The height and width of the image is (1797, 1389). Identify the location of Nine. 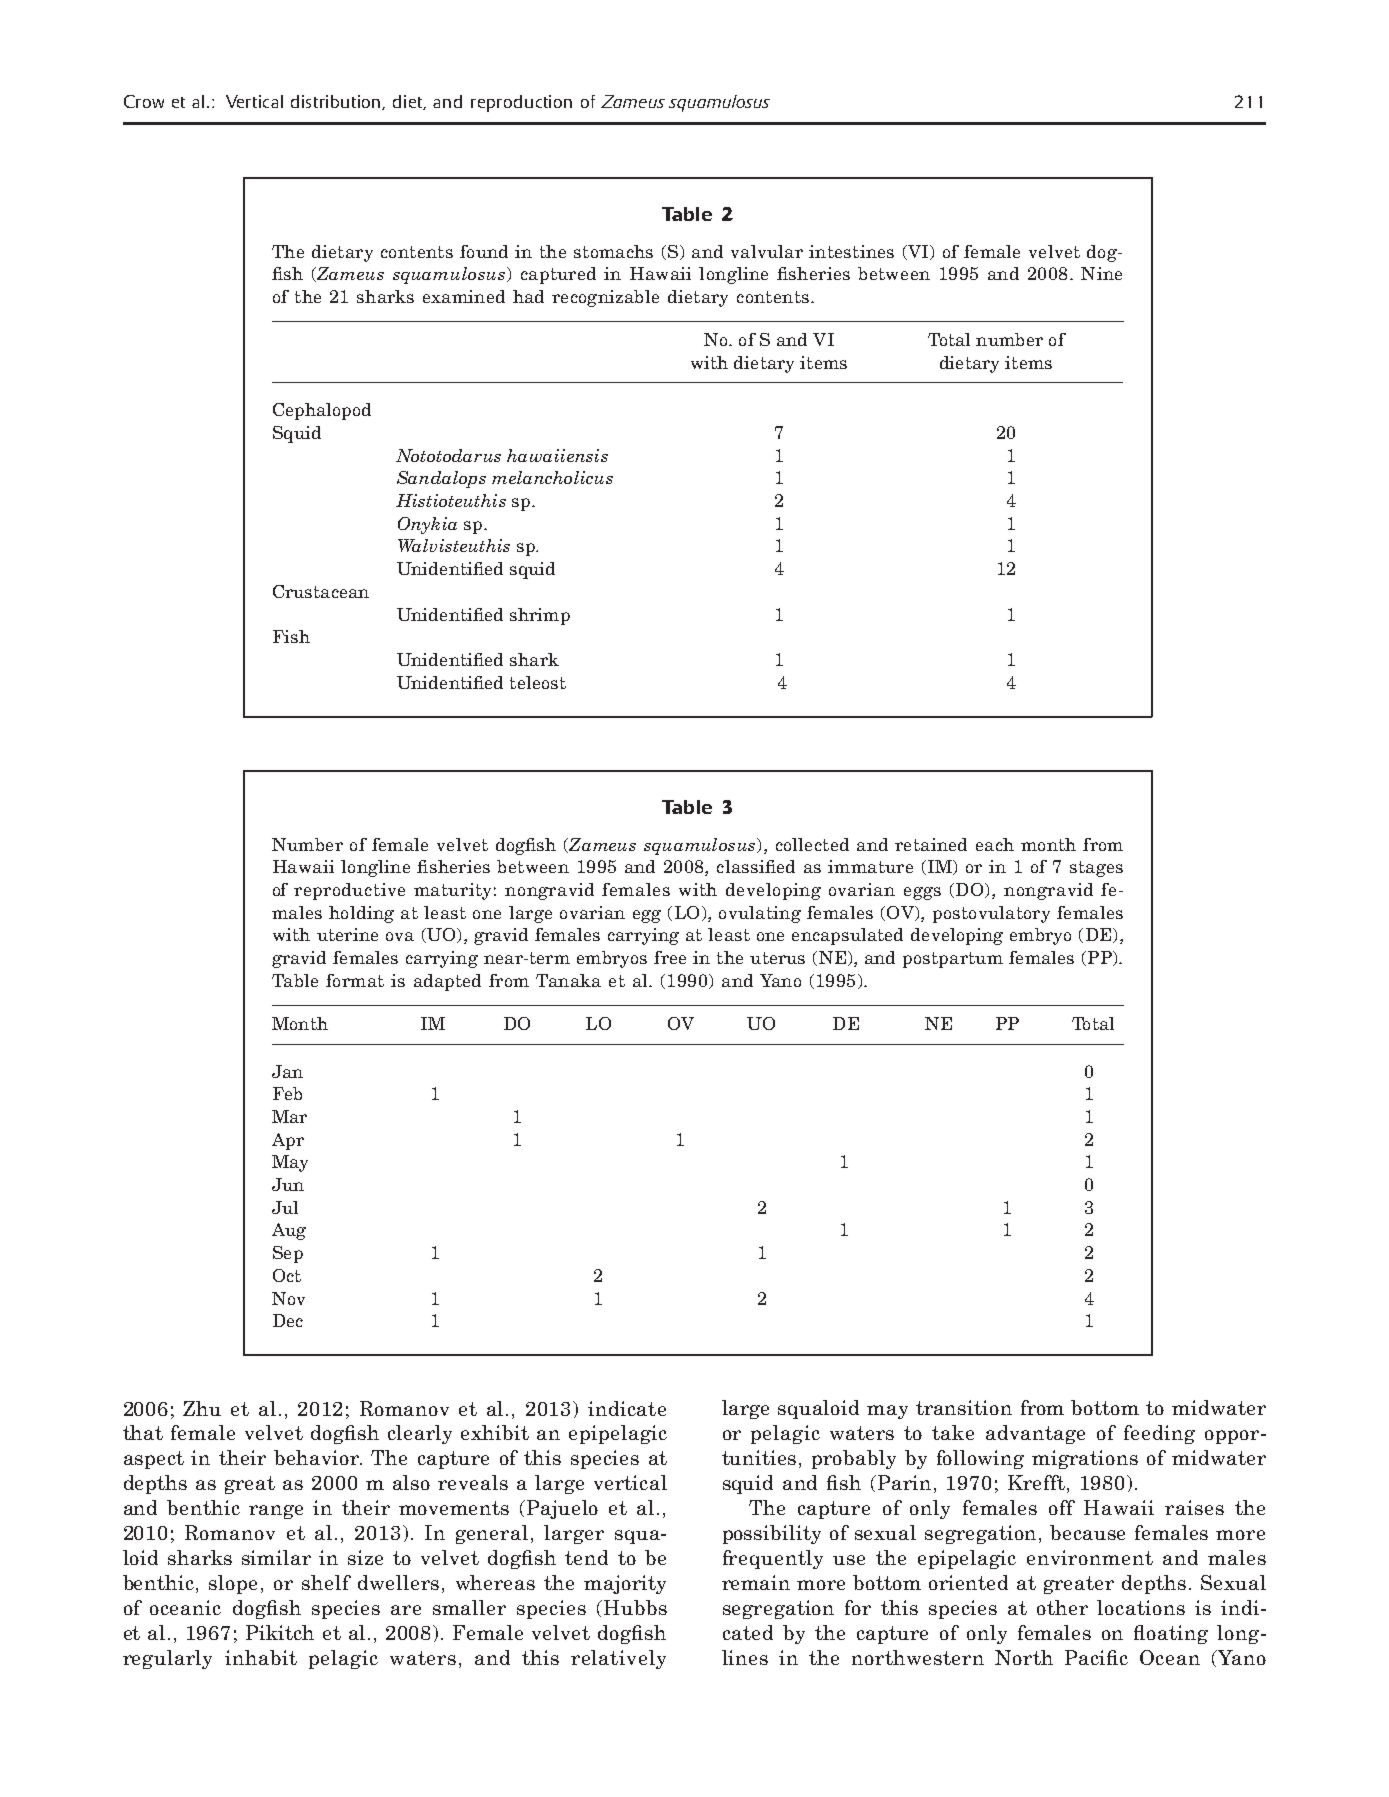
(1101, 273).
